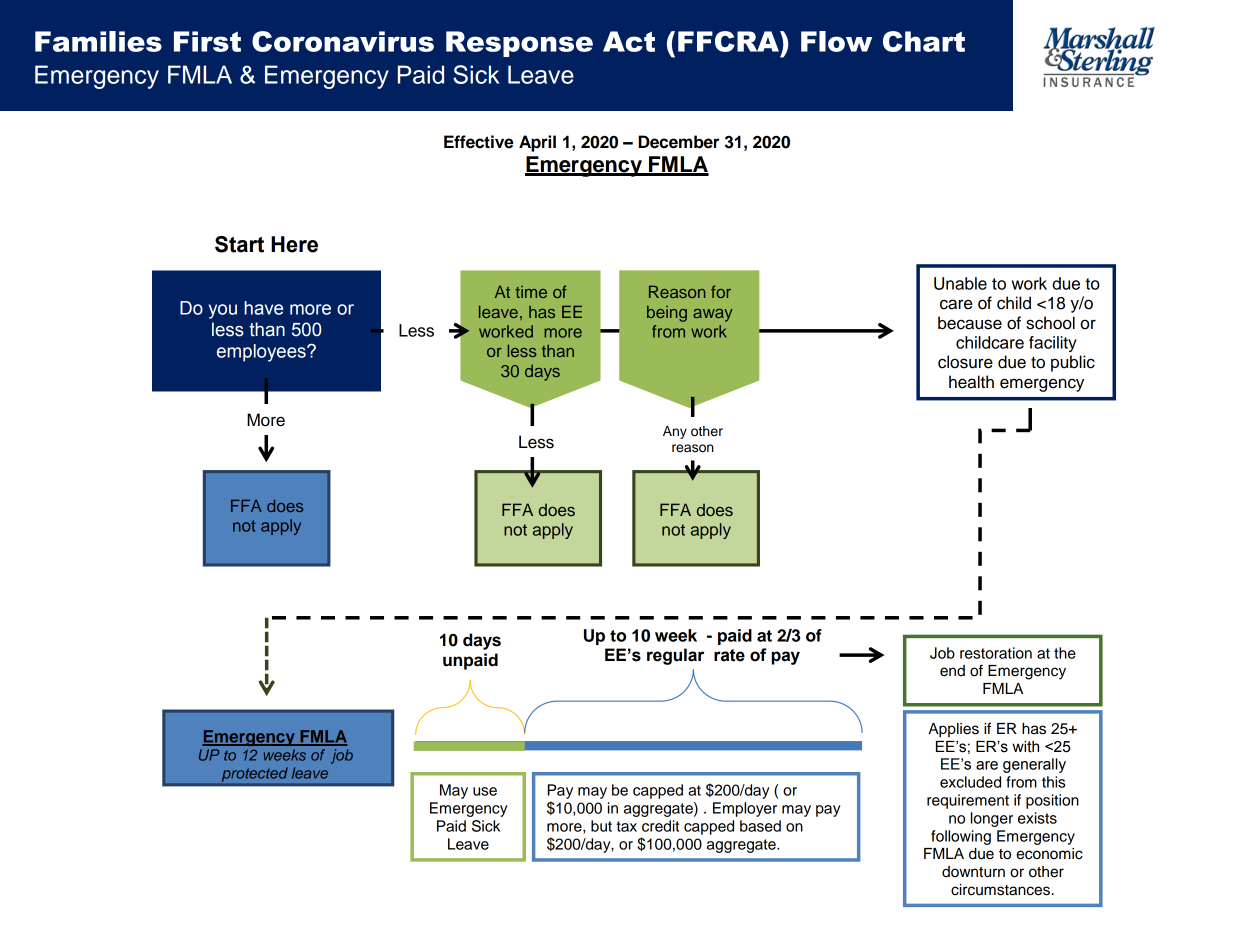  I want to click on Act, so click(629, 41).
